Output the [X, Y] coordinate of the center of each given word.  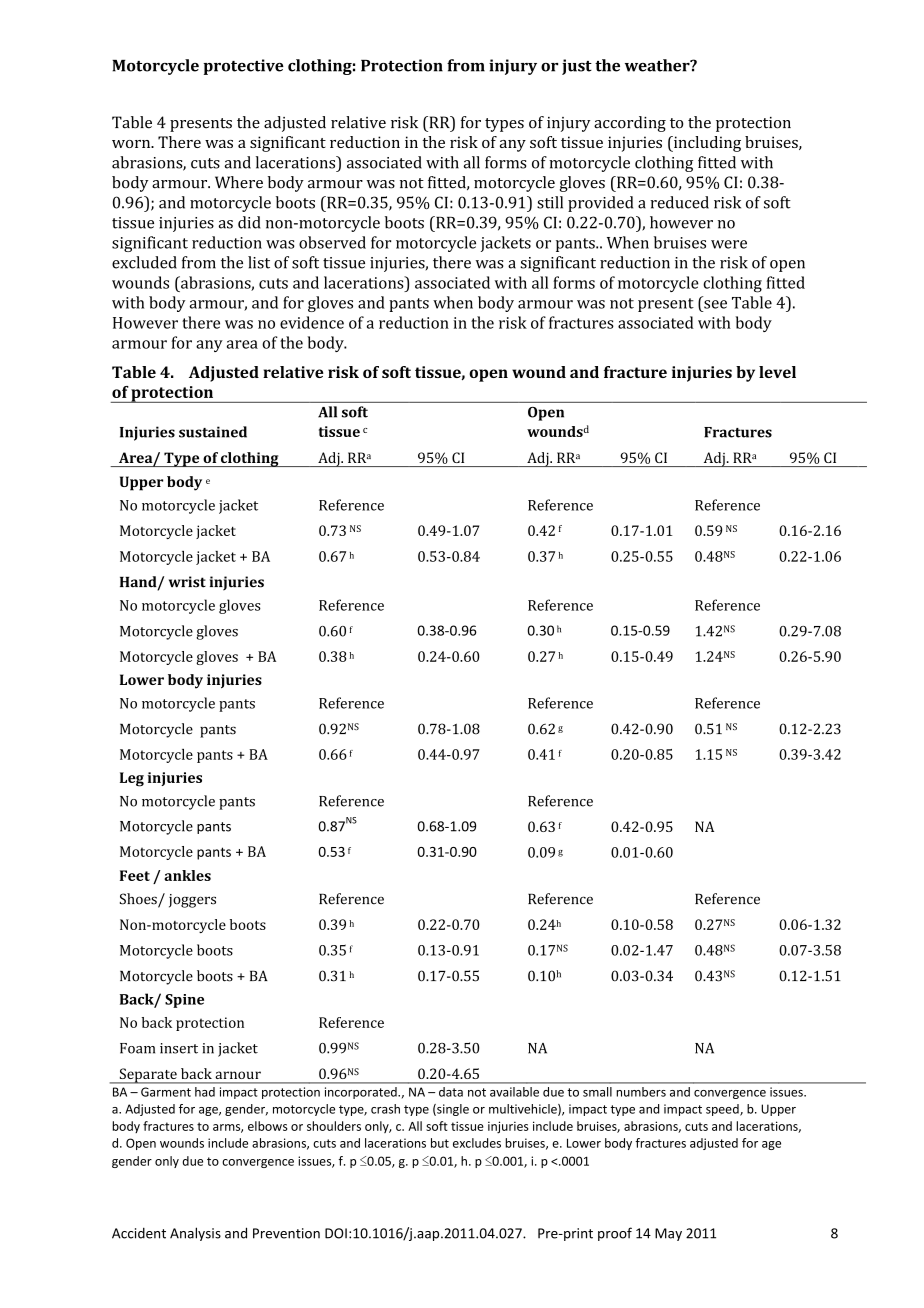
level [777, 372]
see [715, 304]
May [668, 1234]
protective [243, 67]
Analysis [195, 1234]
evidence [312, 322]
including [706, 144]
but [440, 1143]
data [451, 1092]
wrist [187, 582]
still [550, 202]
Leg [132, 779]
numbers [641, 1092]
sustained [213, 432]
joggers [192, 901]
